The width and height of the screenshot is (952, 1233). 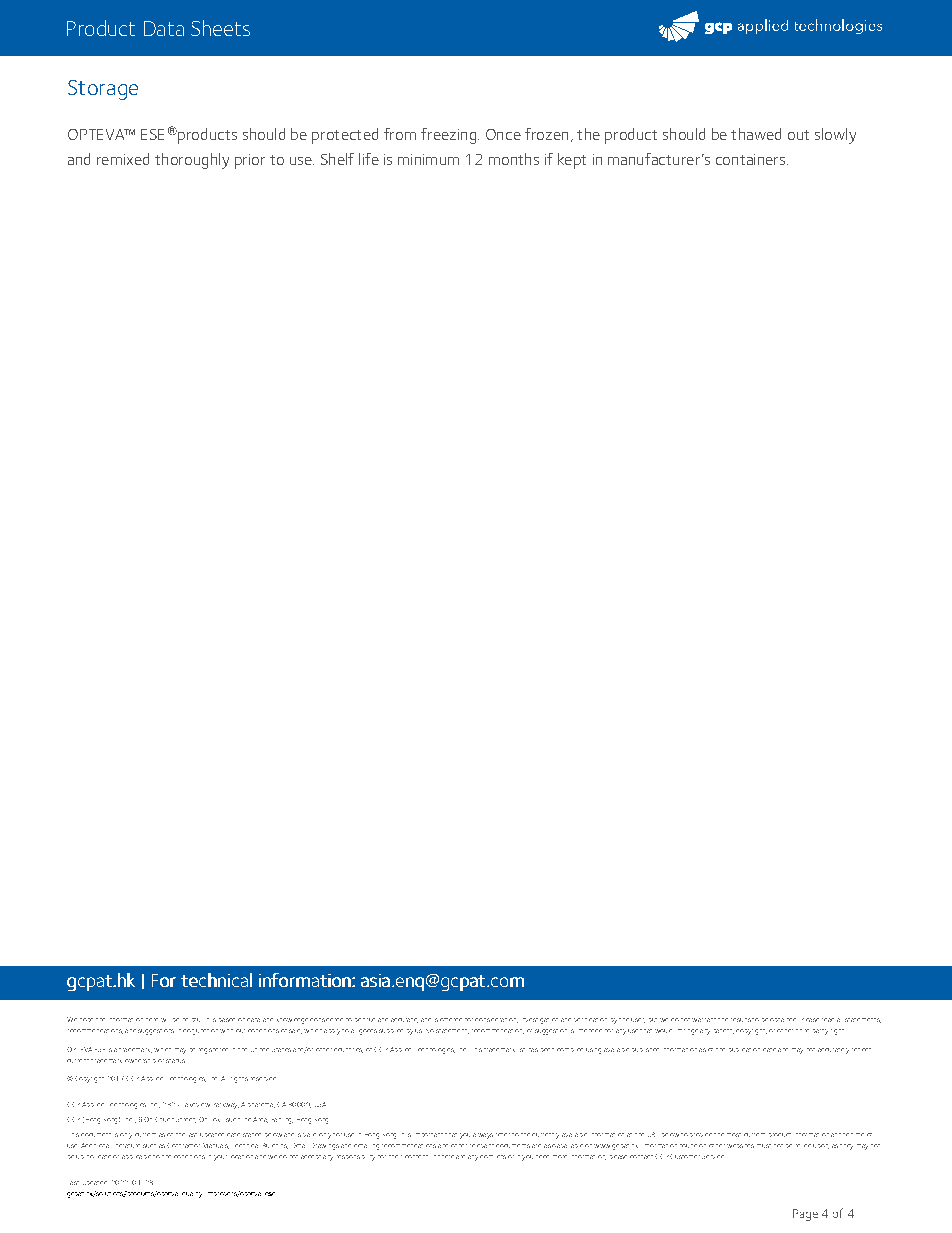 I want to click on offered, so click(x=451, y=1019).
